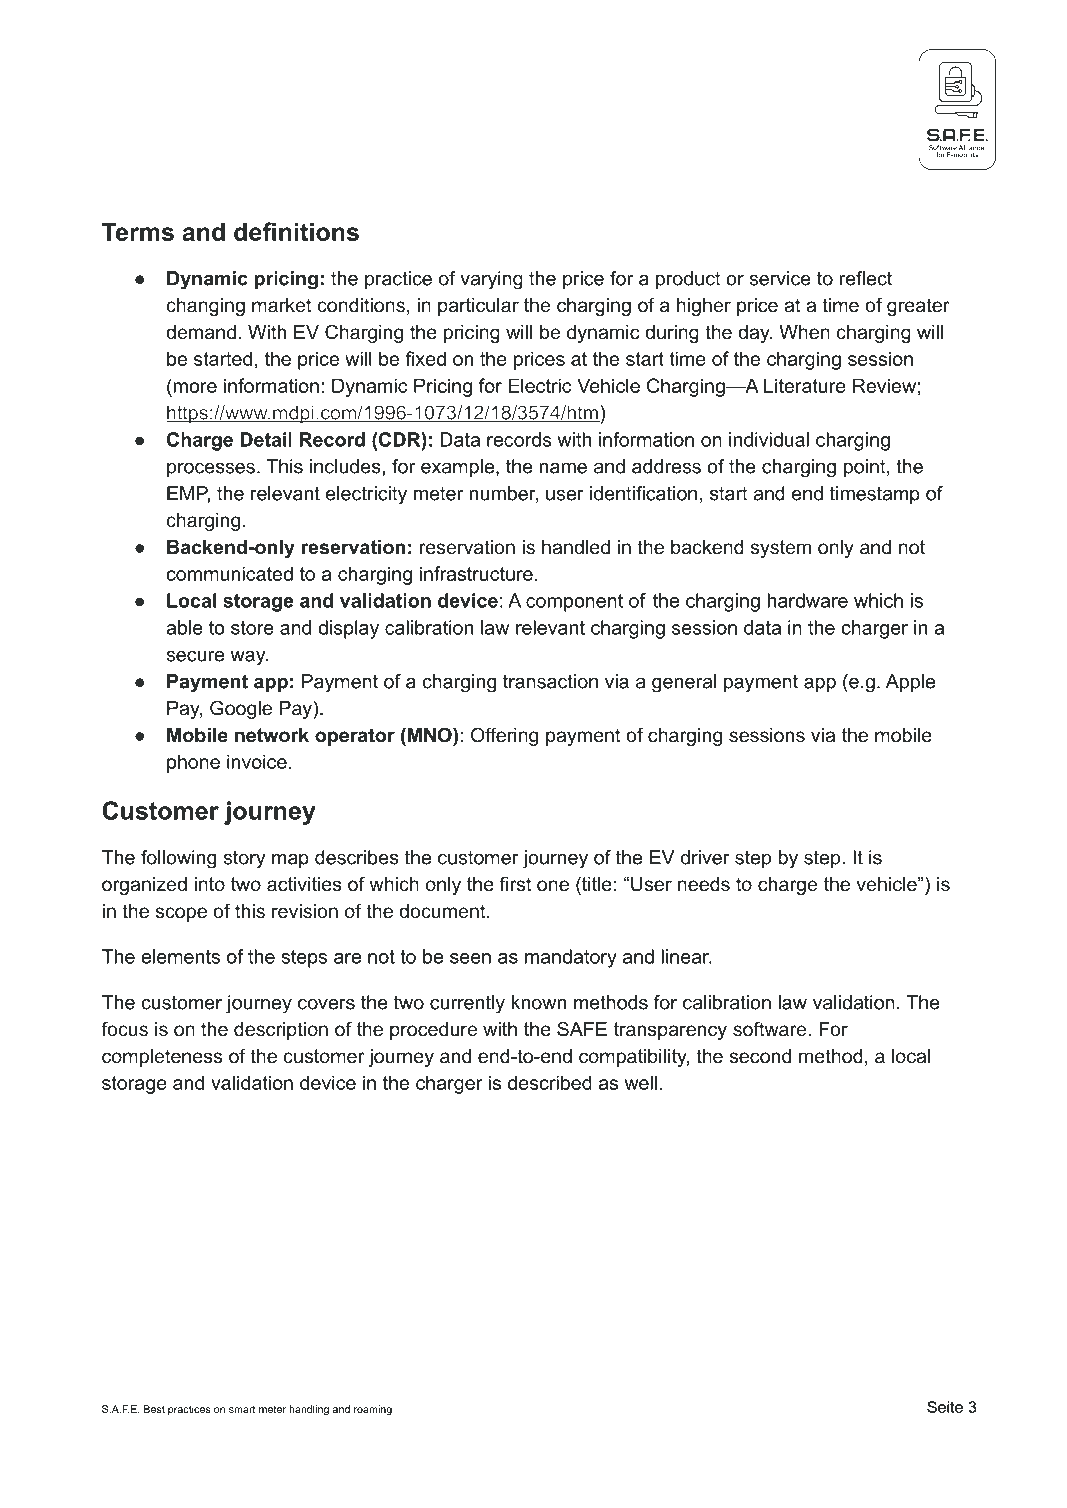  Describe the element at coordinates (242, 1409) in the screenshot. I see `smart` at that location.
